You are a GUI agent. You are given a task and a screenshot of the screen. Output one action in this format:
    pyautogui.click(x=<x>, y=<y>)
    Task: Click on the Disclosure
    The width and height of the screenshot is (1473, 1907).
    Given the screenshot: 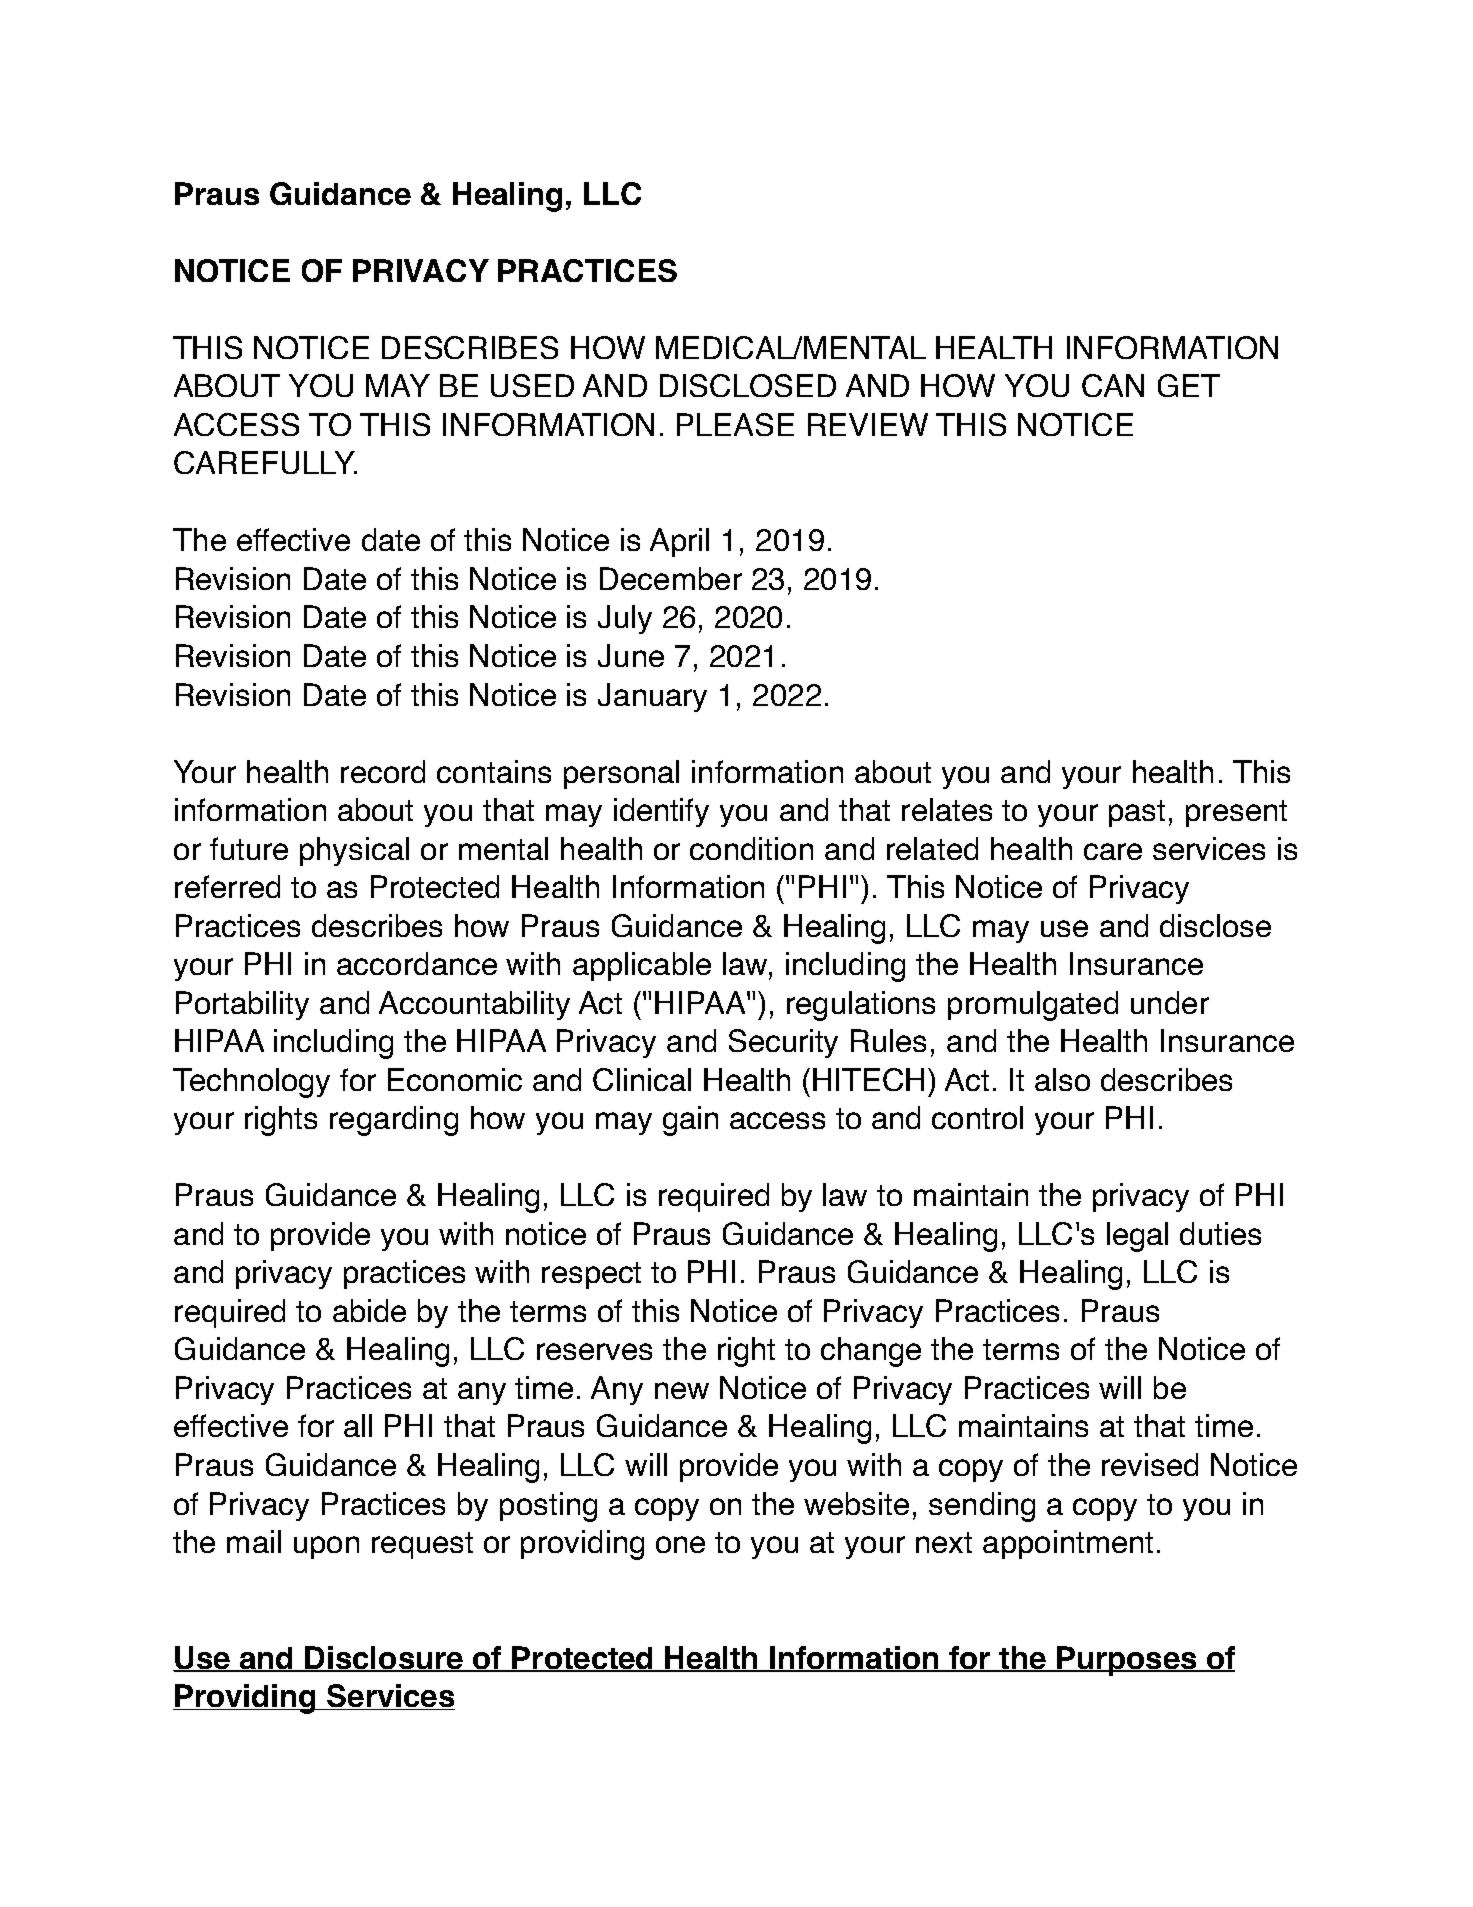 What is the action you would take?
    pyautogui.click(x=384, y=1659)
